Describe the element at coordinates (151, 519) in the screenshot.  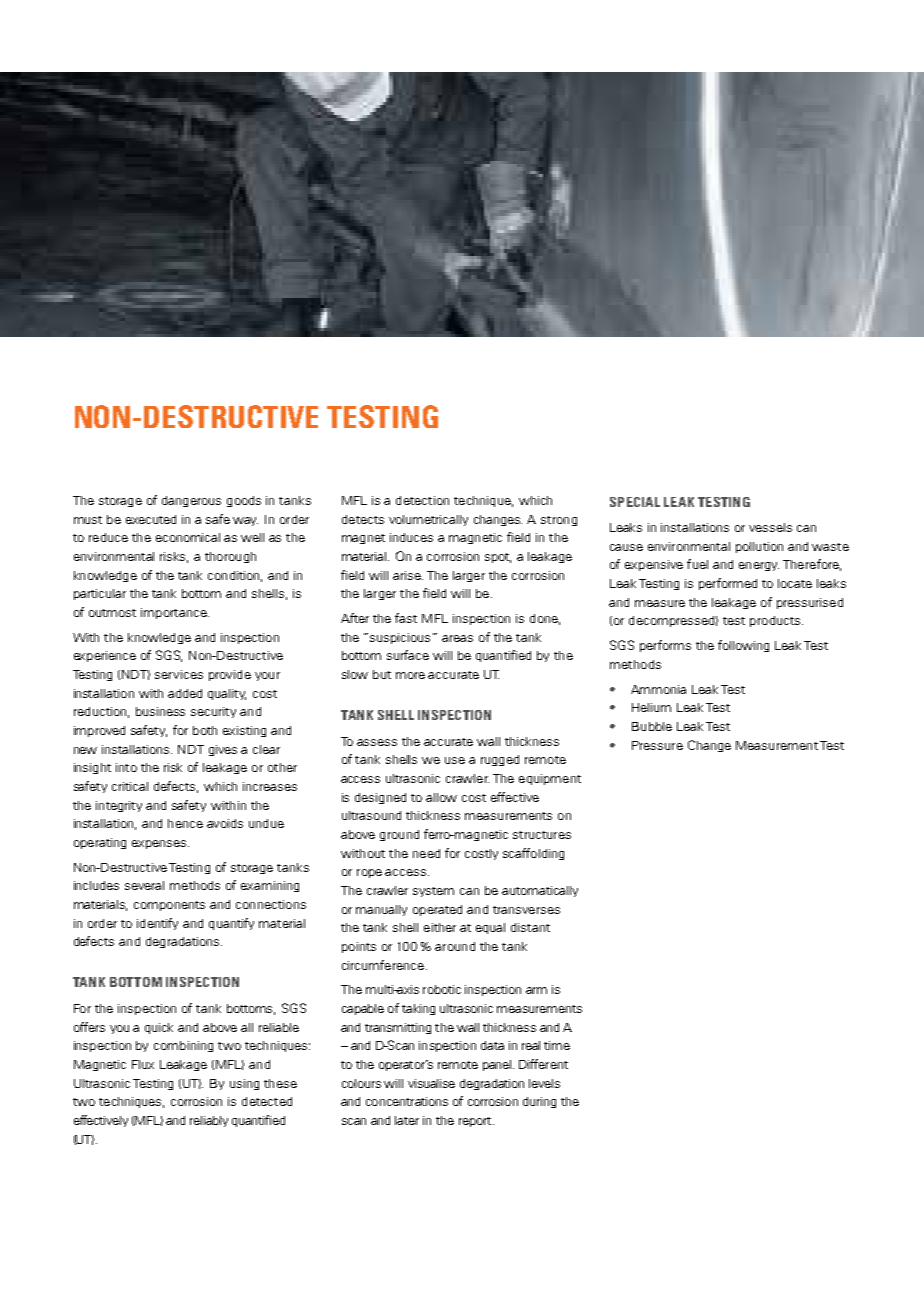
I see `executed` at that location.
